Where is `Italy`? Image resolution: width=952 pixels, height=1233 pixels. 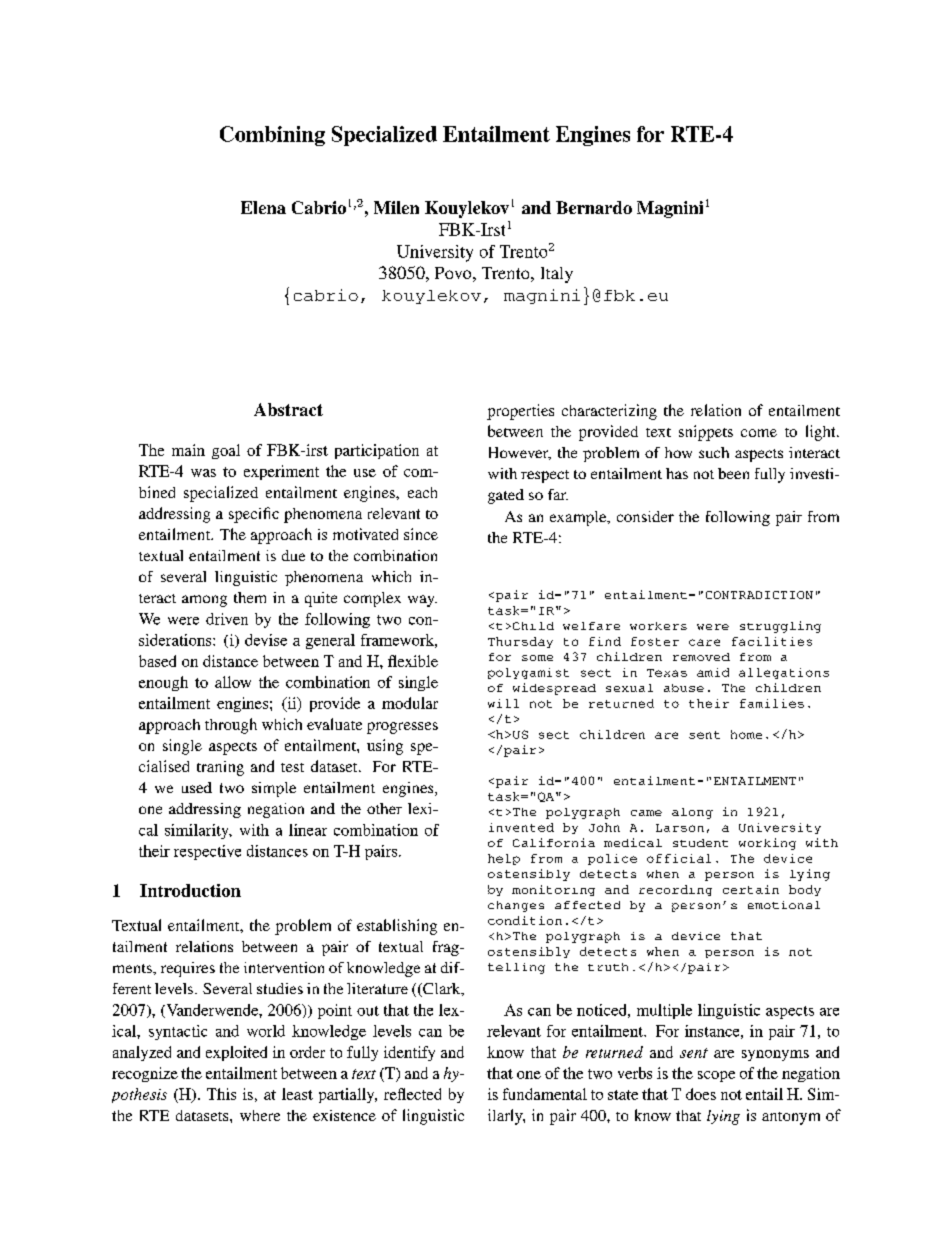
Italy is located at coordinates (557, 275).
